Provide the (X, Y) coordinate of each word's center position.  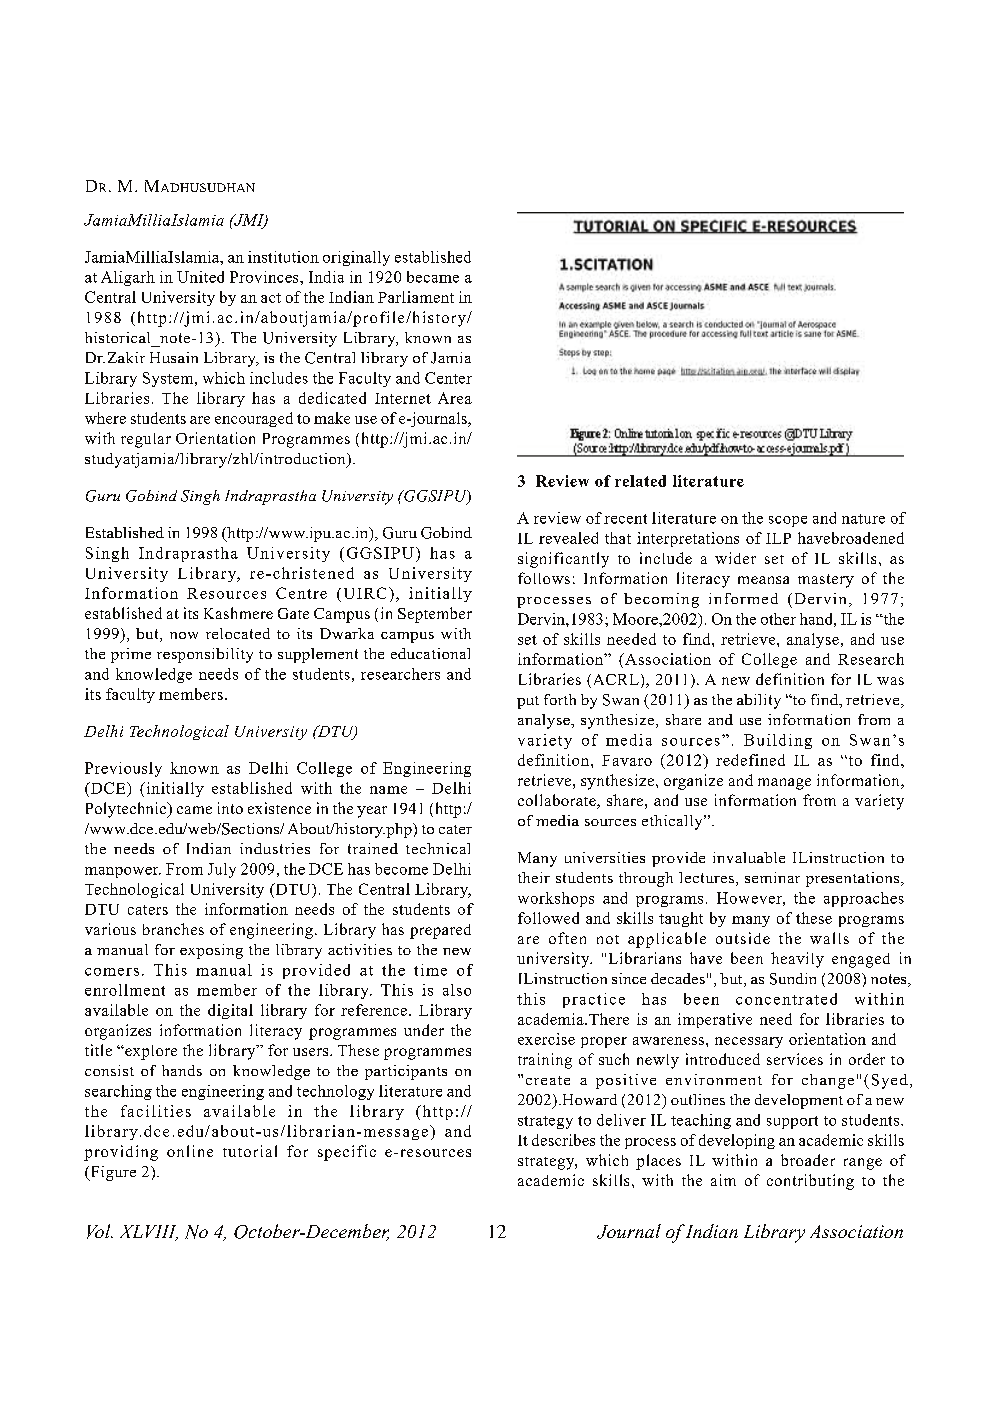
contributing (810, 1182)
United (200, 277)
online (190, 1151)
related (640, 481)
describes (563, 1140)
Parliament (416, 297)
